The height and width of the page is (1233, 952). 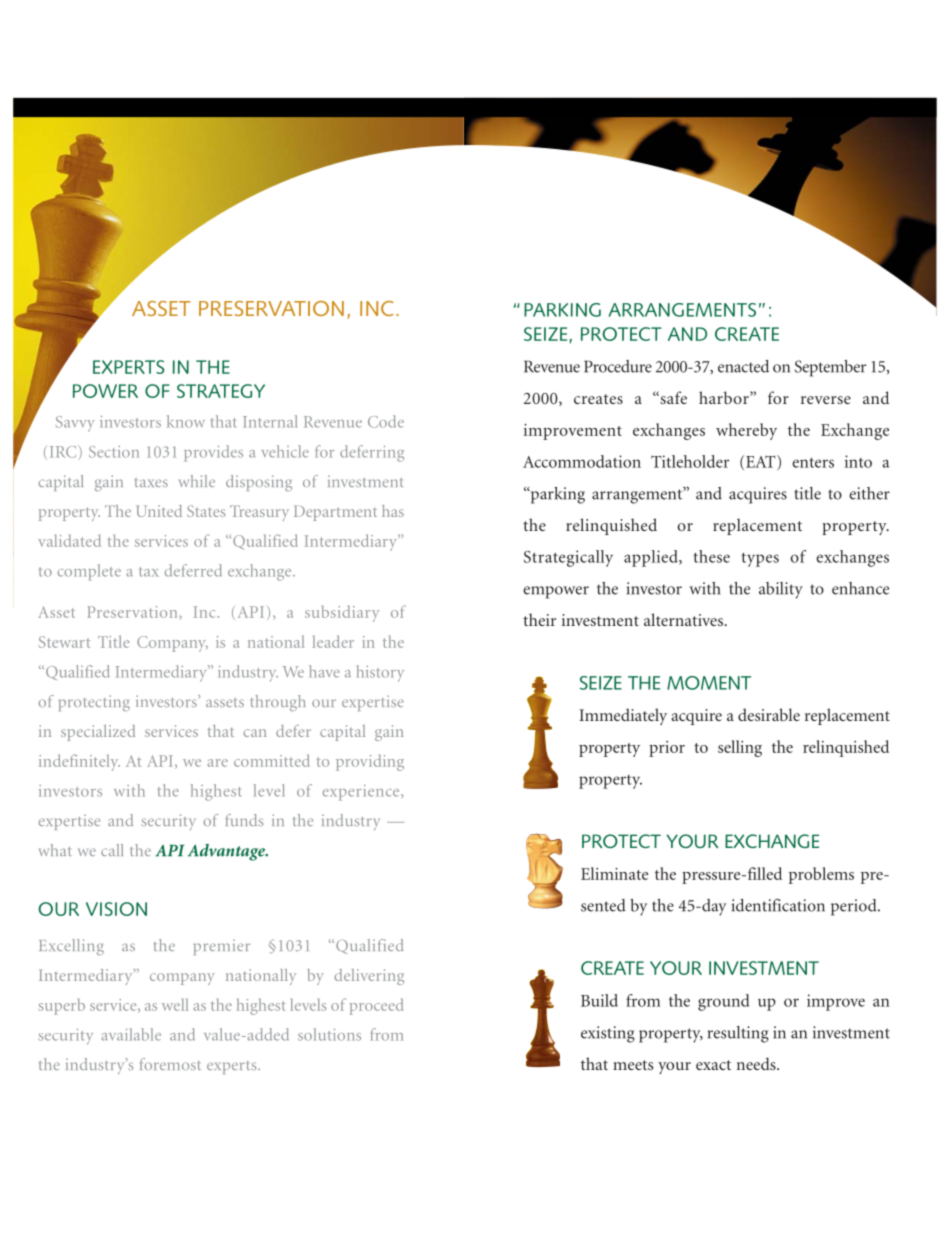 I want to click on STRATEGY, so click(x=221, y=391).
